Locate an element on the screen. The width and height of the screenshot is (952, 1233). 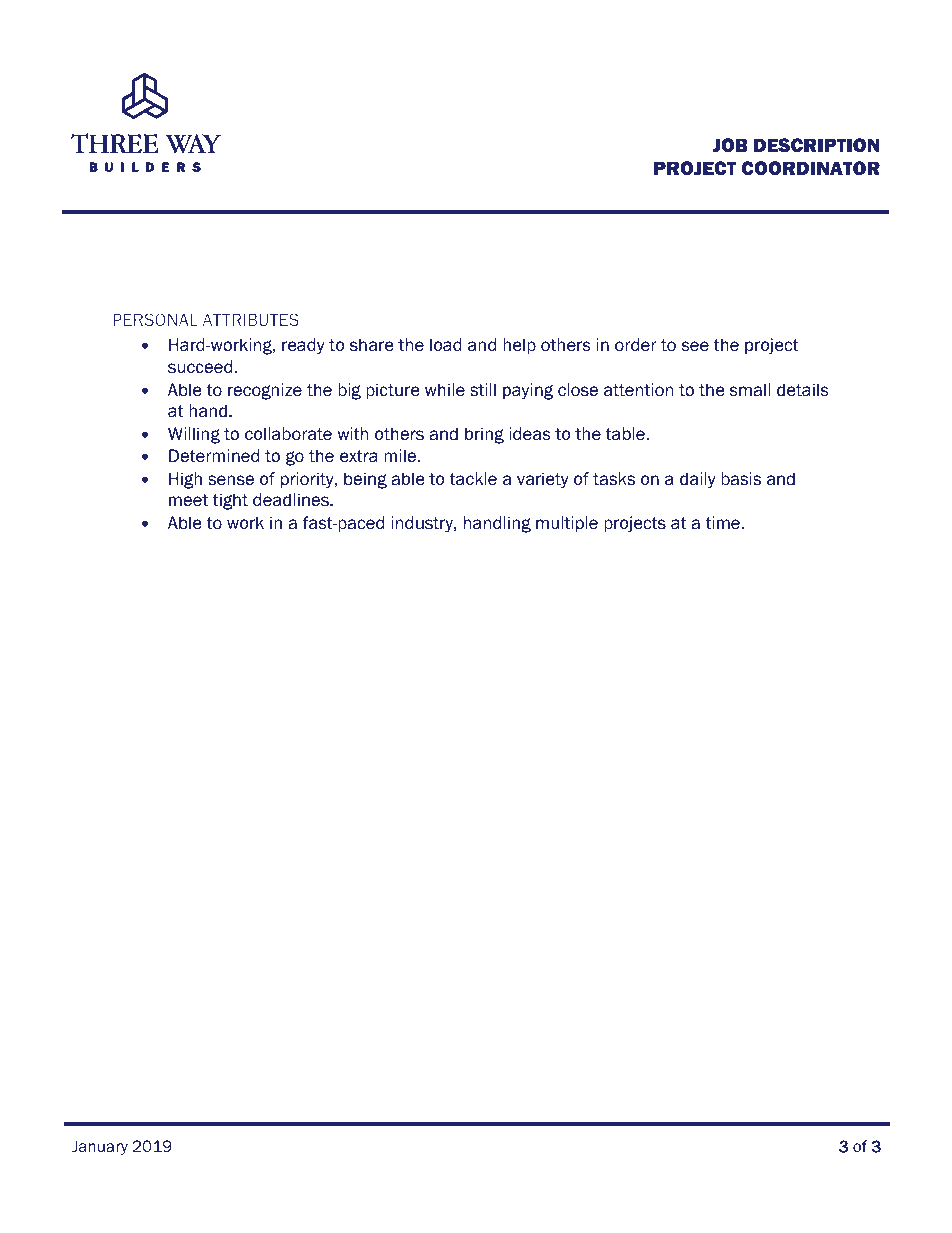
load is located at coordinates (446, 345).
